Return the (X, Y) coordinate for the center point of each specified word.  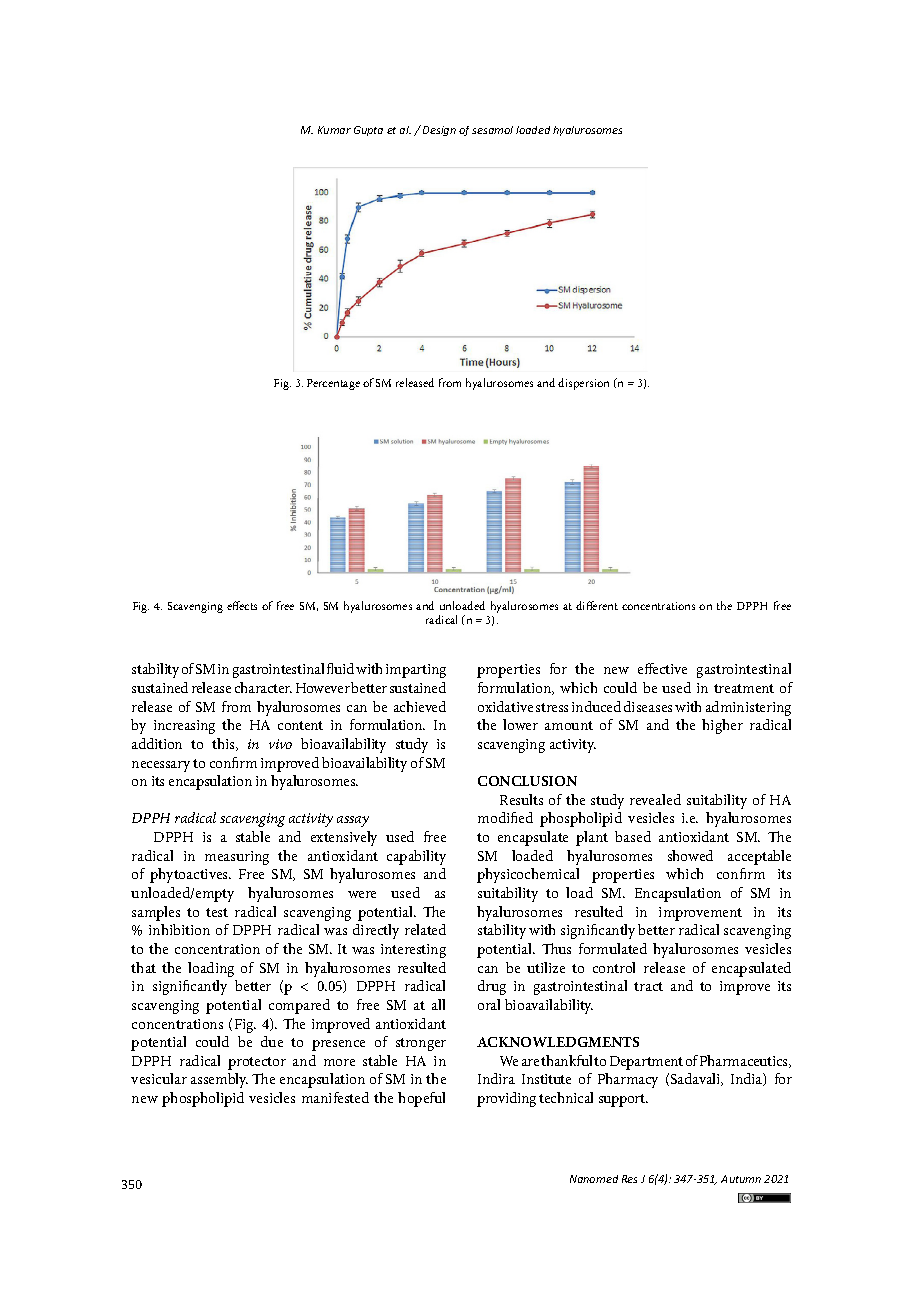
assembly (219, 1080)
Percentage (333, 384)
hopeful (421, 1099)
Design (439, 131)
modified (505, 817)
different (597, 605)
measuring (237, 858)
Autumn (741, 1179)
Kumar (334, 130)
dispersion (583, 384)
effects (242, 605)
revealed (655, 799)
